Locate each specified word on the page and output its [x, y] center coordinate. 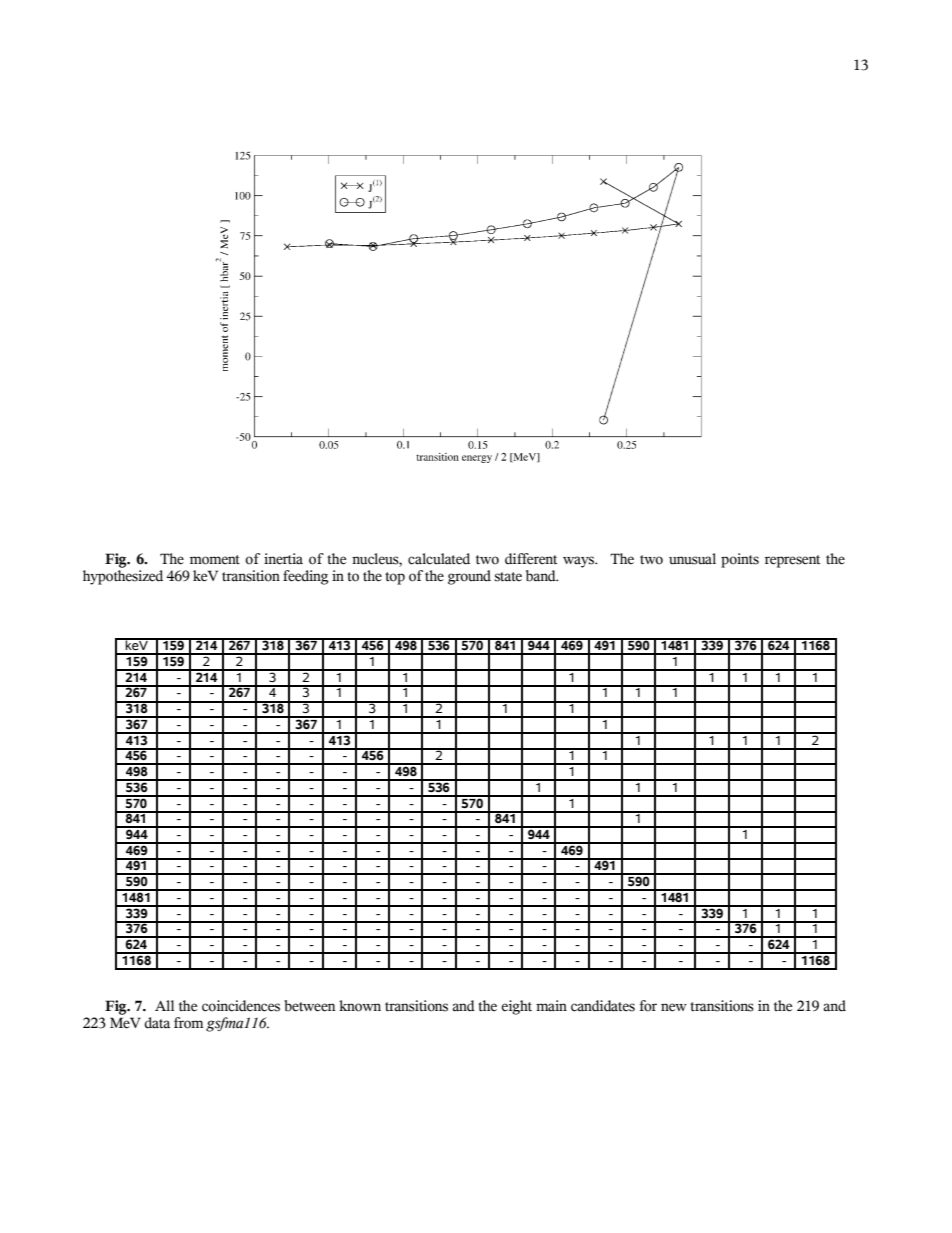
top [395, 578]
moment [215, 560]
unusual [692, 559]
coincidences [241, 1006]
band [542, 576]
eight [516, 1007]
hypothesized [123, 577]
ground [469, 577]
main [551, 1006]
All [164, 1005]
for [648, 1006]
